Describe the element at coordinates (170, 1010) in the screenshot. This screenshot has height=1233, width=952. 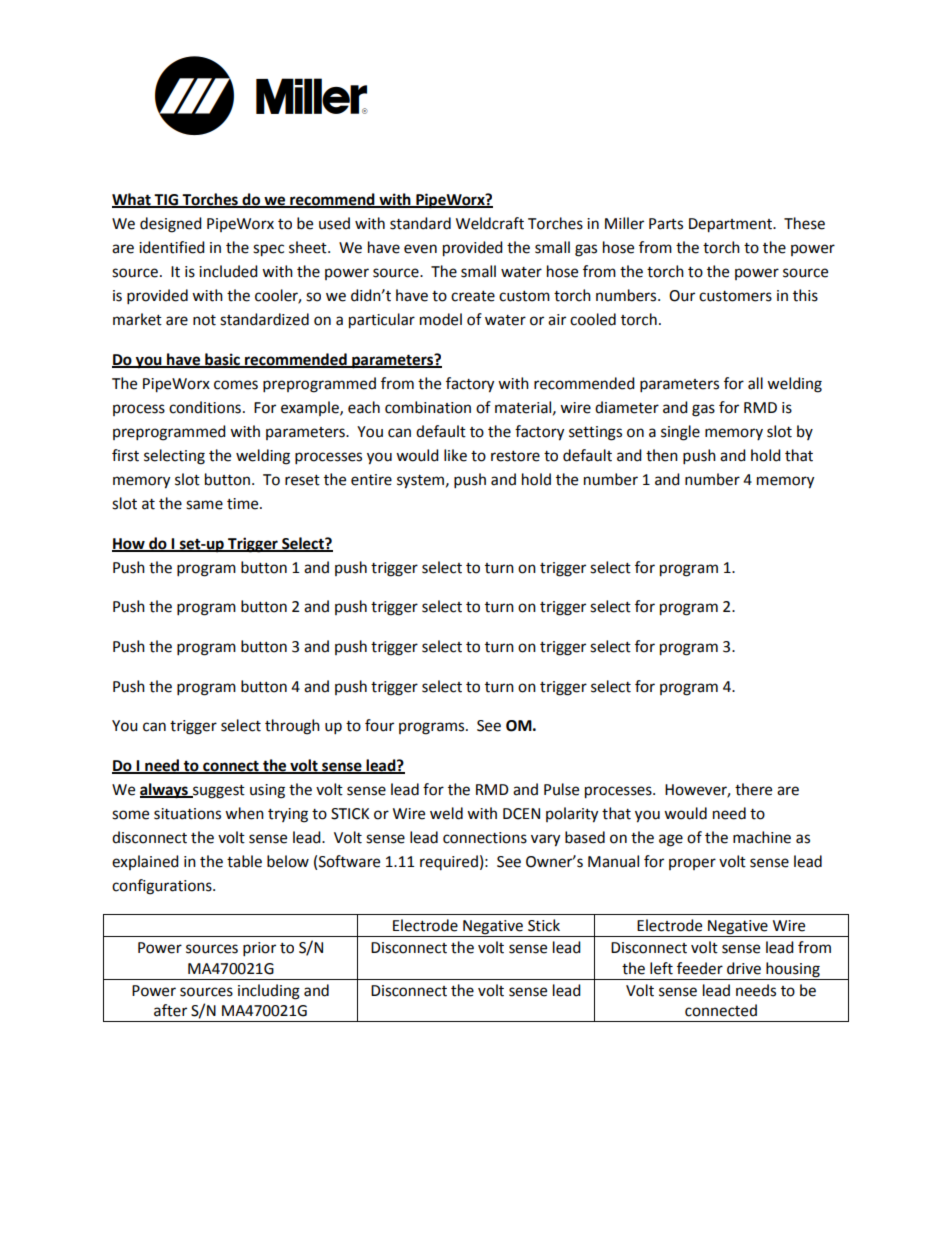
I see `after` at that location.
